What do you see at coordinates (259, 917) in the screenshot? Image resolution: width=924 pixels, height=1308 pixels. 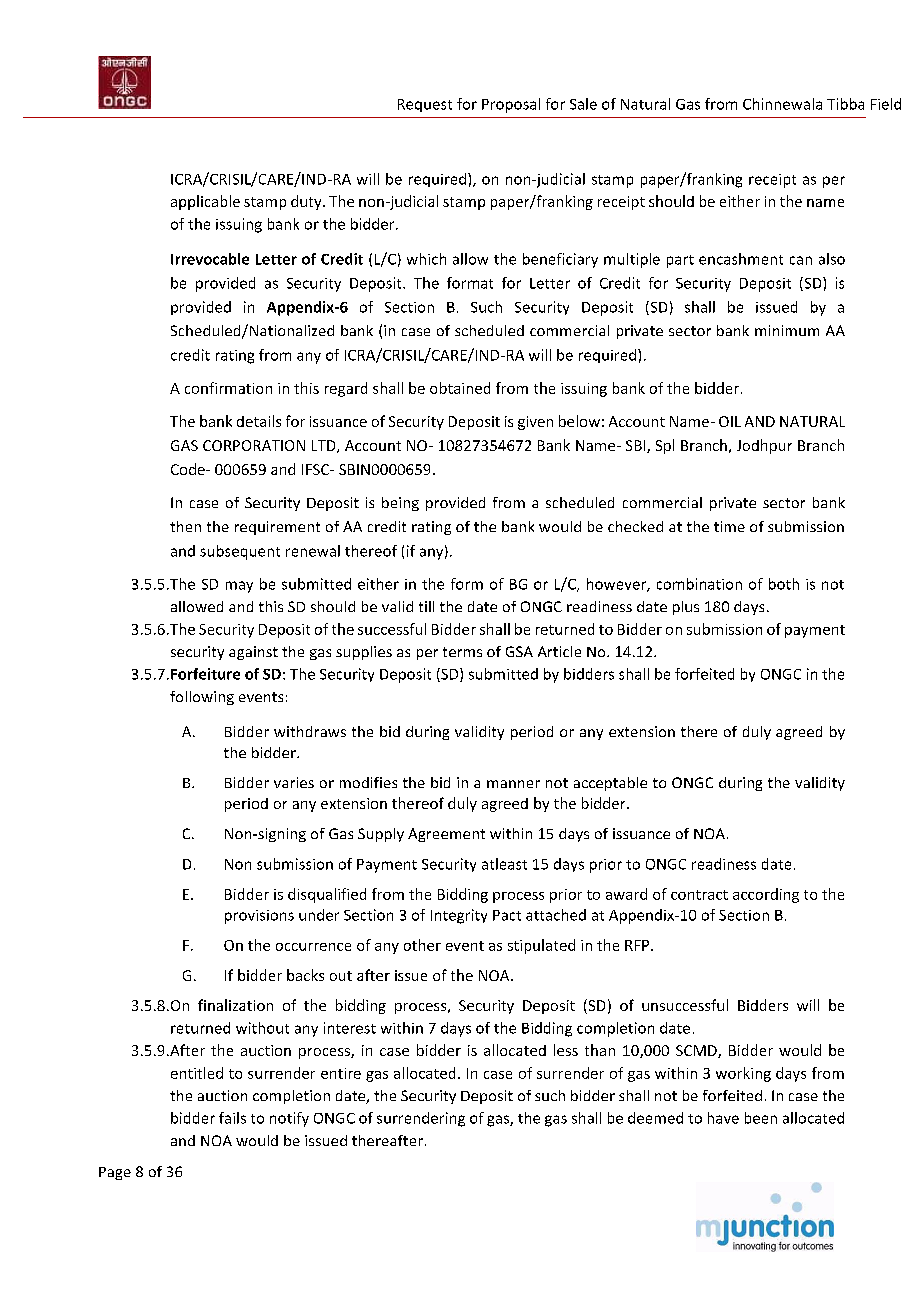 I see `provisions` at bounding box center [259, 917].
